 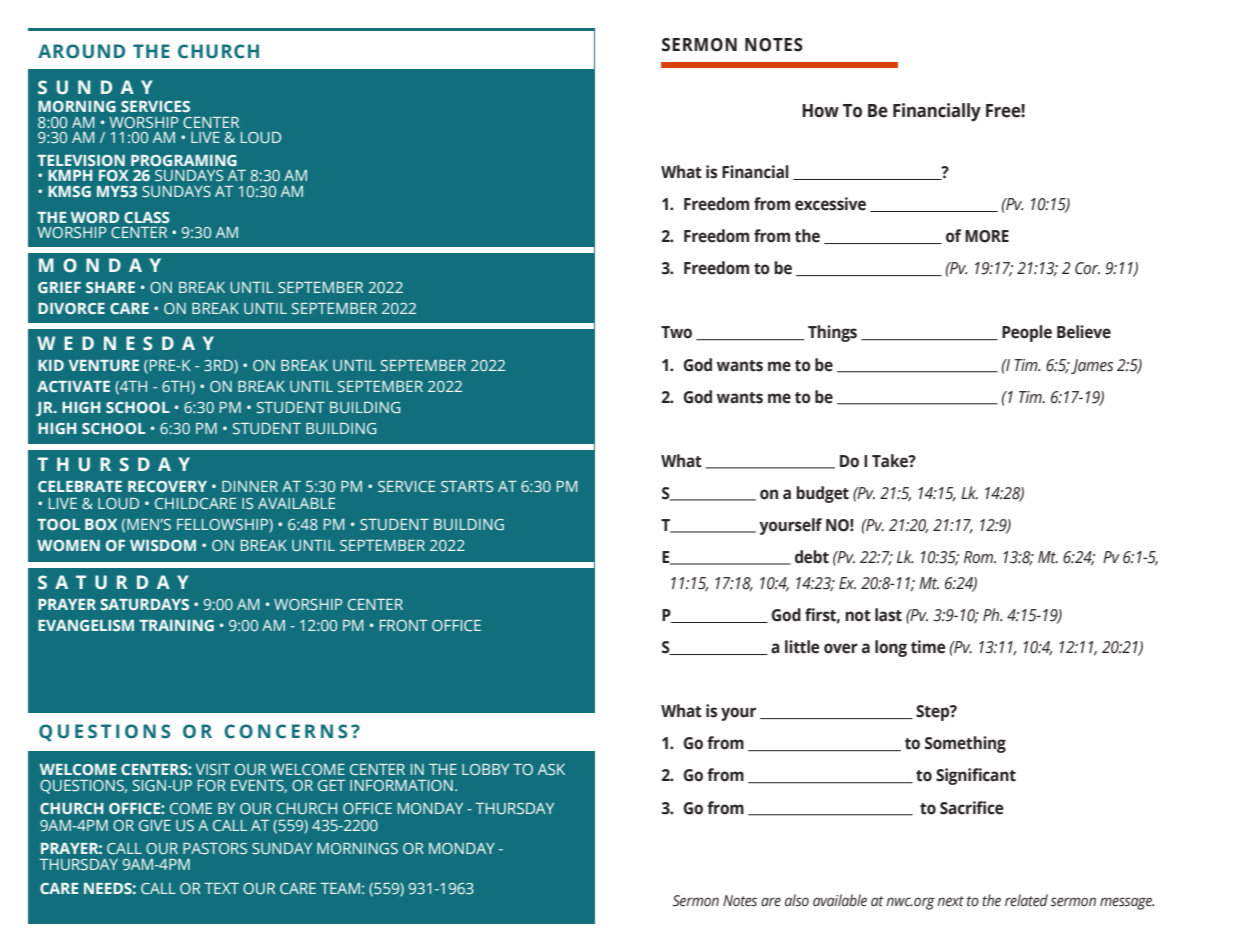 What do you see at coordinates (81, 51) in the screenshot?
I see `AROUND` at bounding box center [81, 51].
